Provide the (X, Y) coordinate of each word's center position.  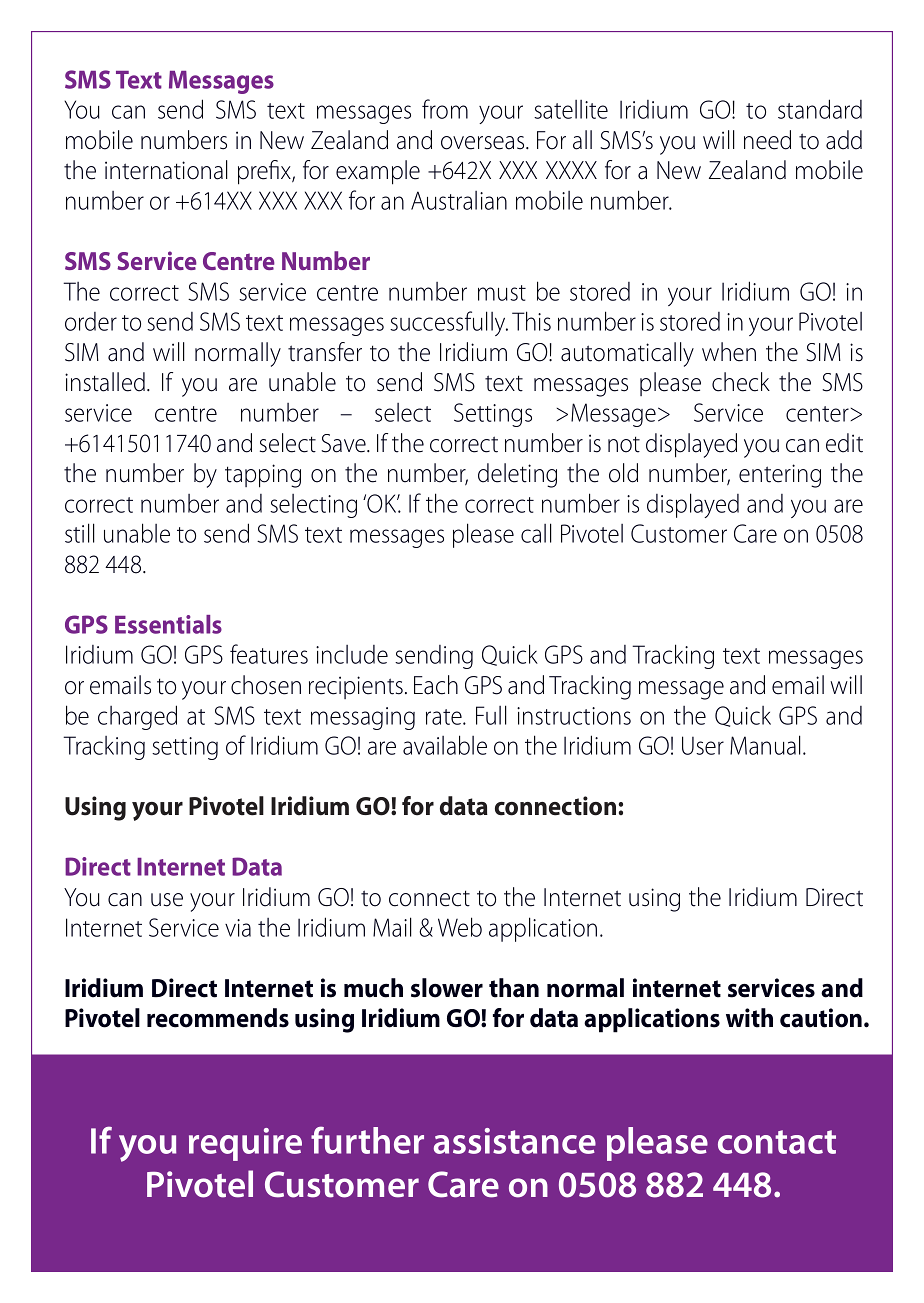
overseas (484, 143)
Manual (765, 745)
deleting (517, 475)
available (445, 745)
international (166, 170)
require (245, 1144)
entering (780, 476)
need (767, 140)
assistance (515, 1141)
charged (137, 717)
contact (777, 1142)
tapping (263, 476)
